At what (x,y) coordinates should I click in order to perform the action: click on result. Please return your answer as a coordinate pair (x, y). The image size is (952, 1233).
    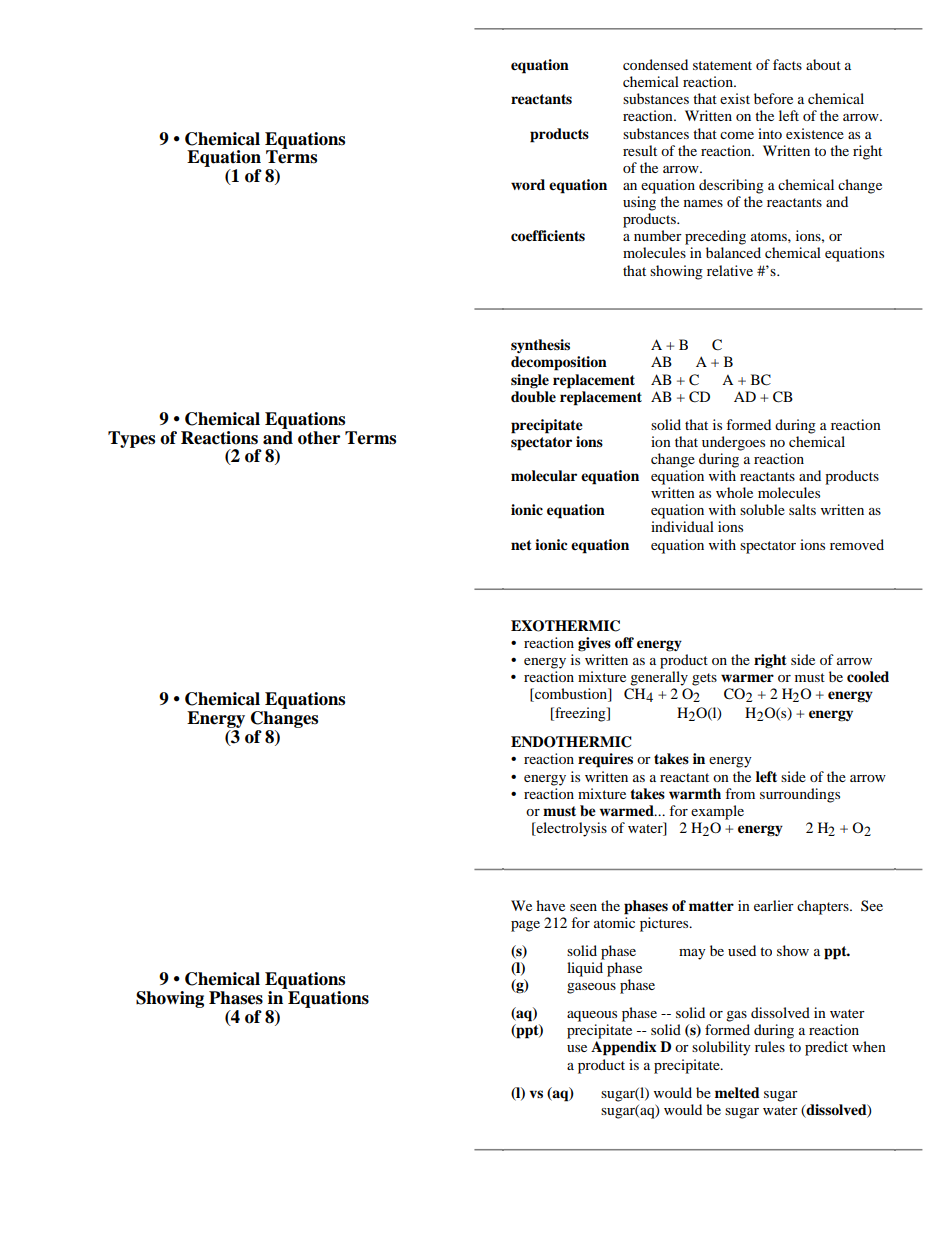
    Looking at the image, I should click on (640, 150).
